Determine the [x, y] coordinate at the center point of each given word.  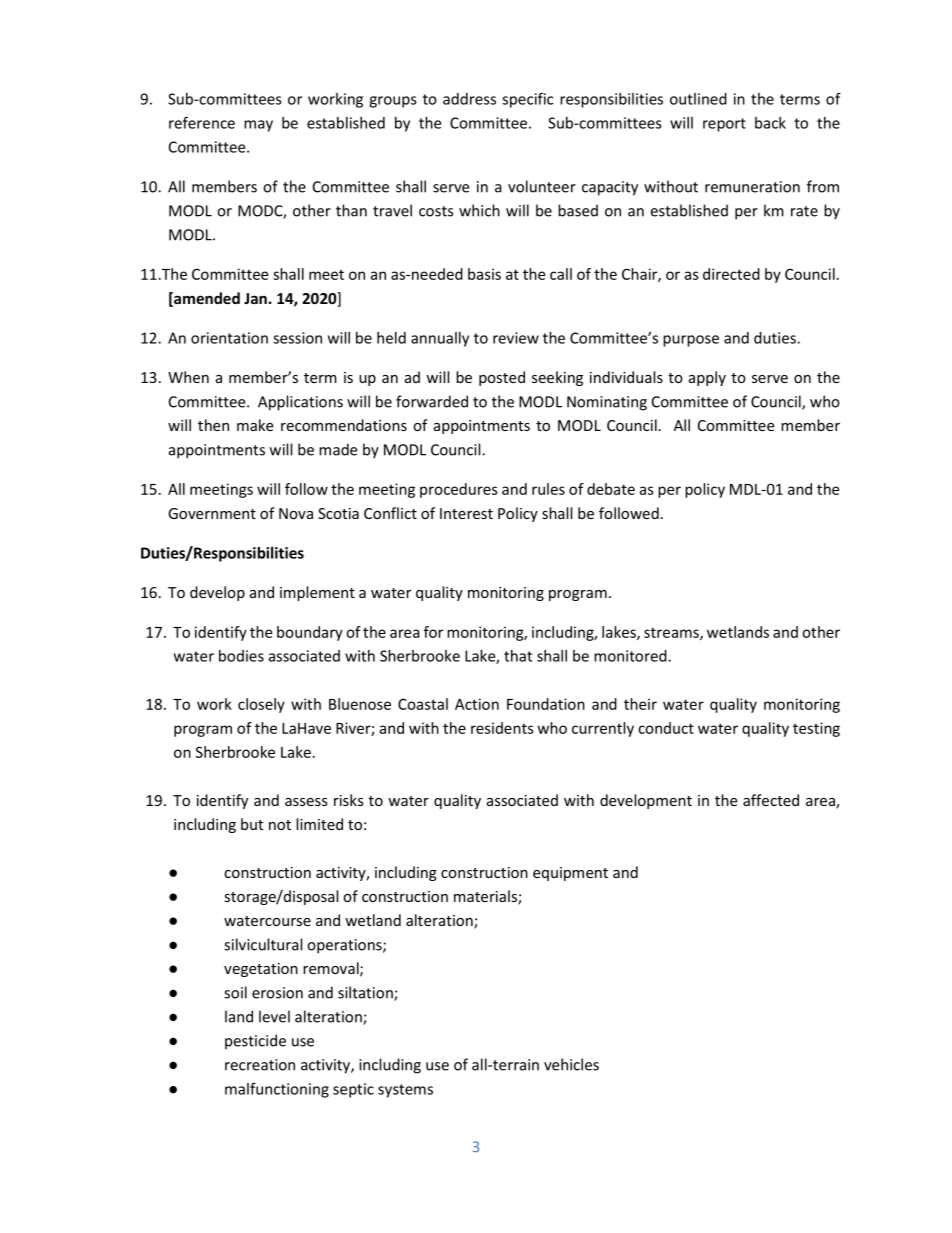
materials [486, 897]
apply [707, 378]
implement [317, 593]
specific [527, 100]
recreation [260, 1065]
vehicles [571, 1064]
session [297, 338]
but [252, 824]
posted [502, 378]
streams [672, 633]
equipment [570, 874]
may [258, 126]
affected [771, 800]
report [724, 125]
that [518, 656]
